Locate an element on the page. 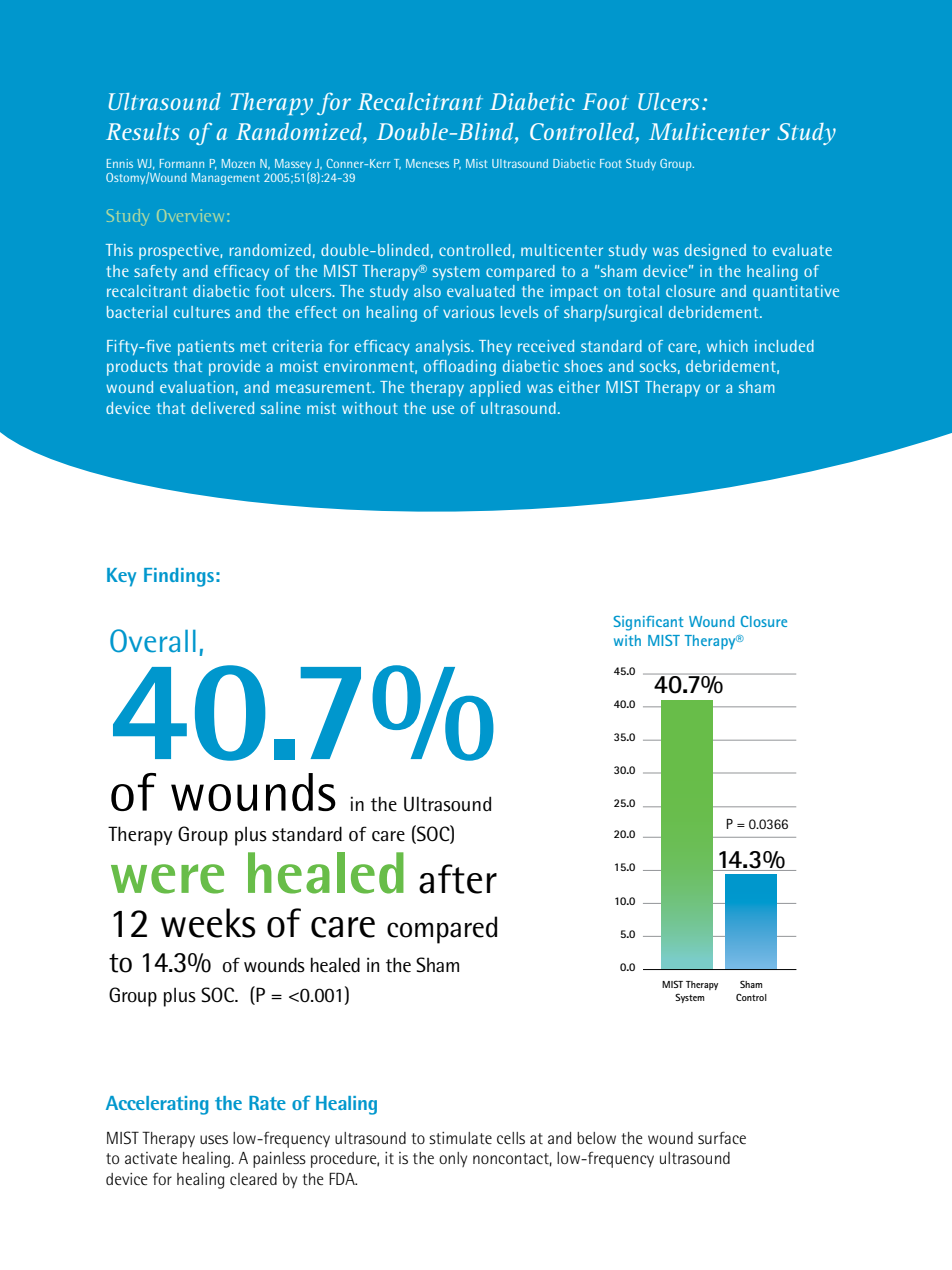 The height and width of the page is (1270, 952). uses is located at coordinates (214, 1140).
